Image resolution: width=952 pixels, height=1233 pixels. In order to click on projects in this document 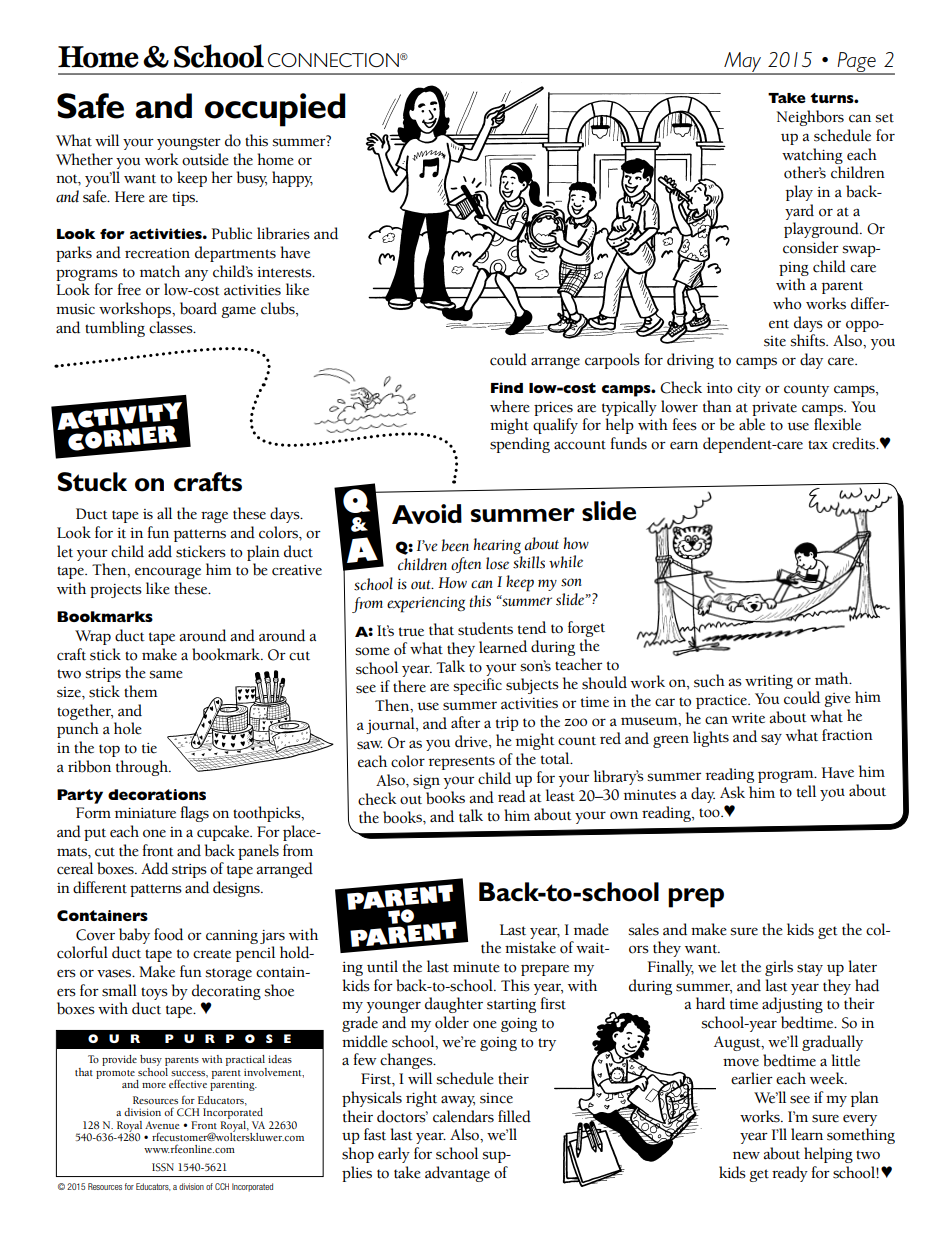, I will do `click(116, 591)`.
